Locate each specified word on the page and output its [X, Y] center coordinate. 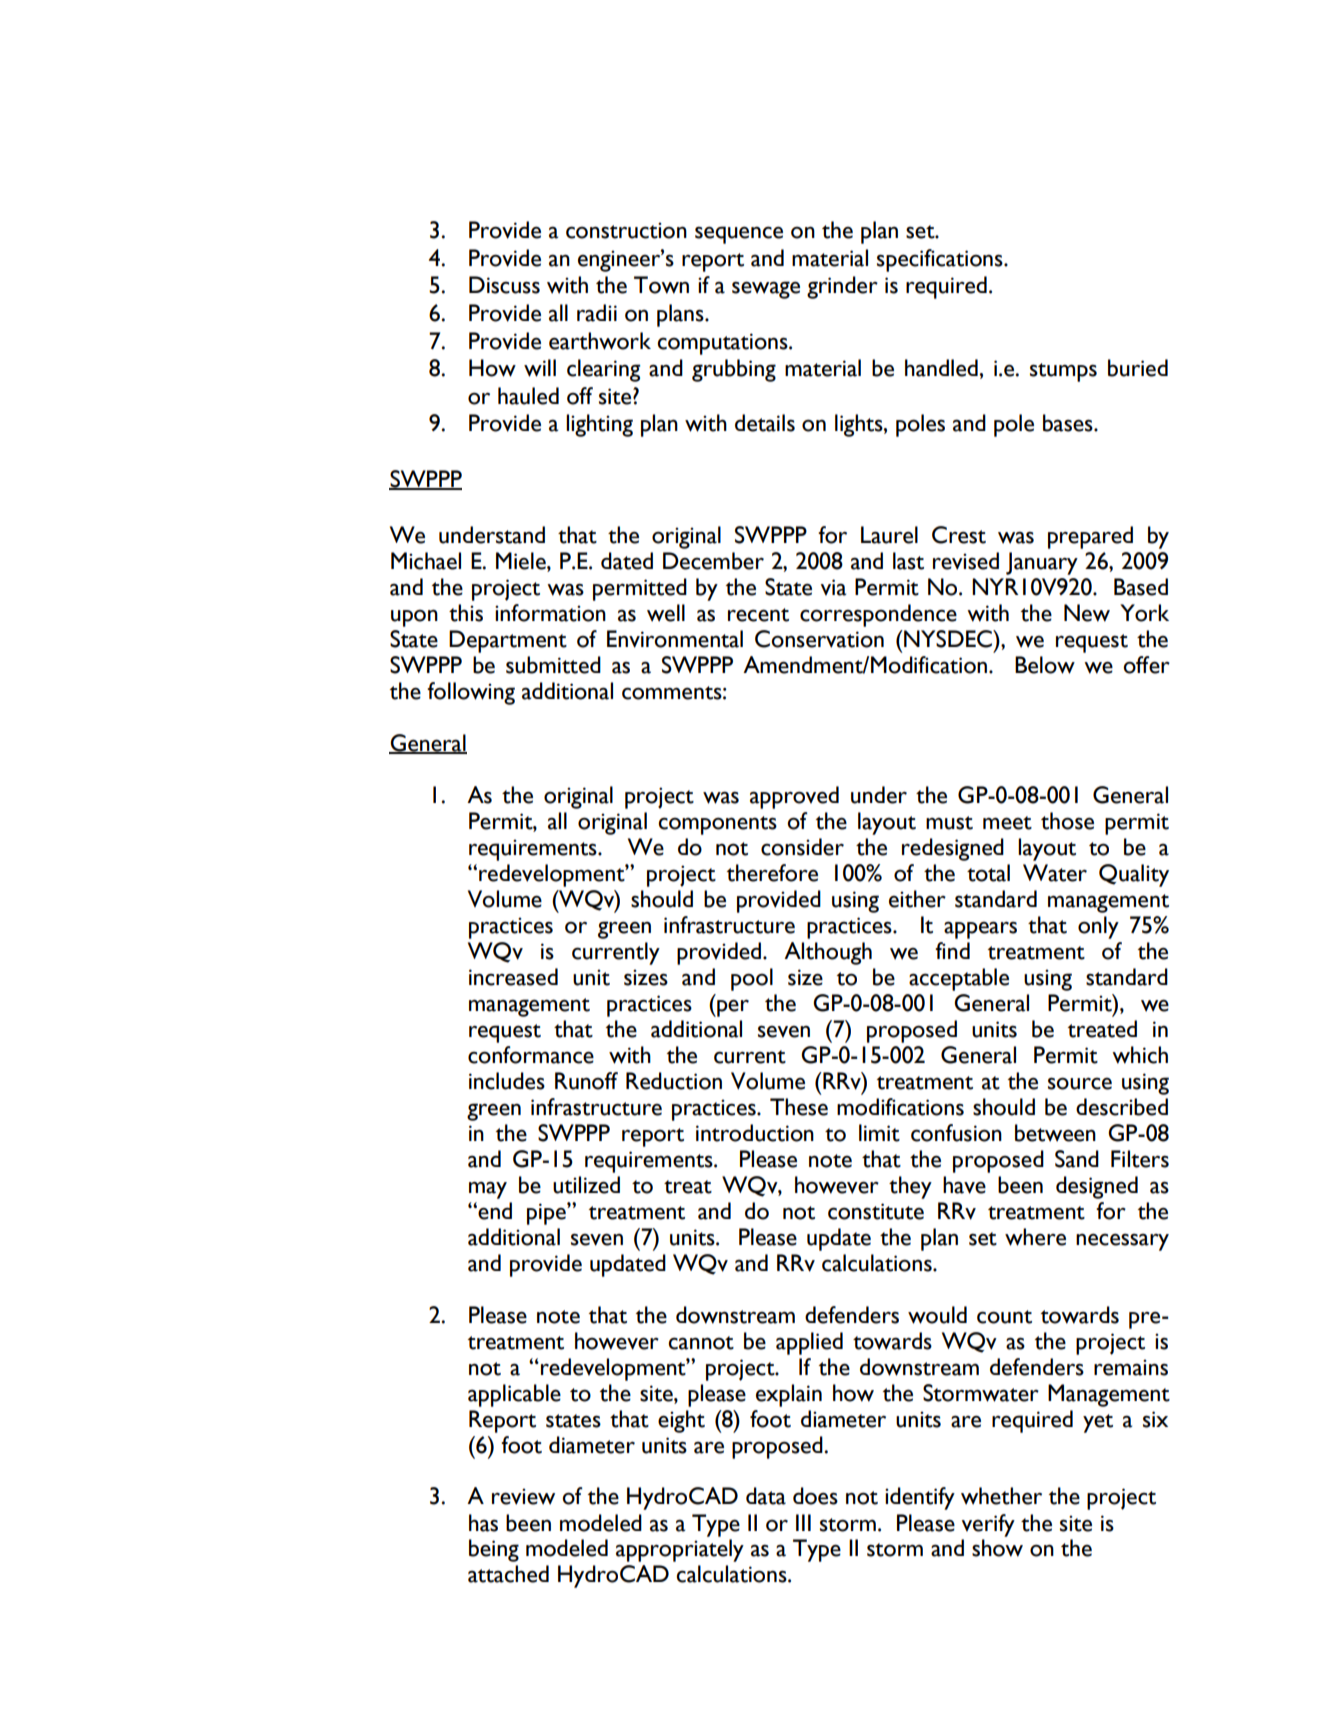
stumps [1063, 372]
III [803, 1522]
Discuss [504, 285]
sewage [766, 290]
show [997, 1548]
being [494, 1550]
